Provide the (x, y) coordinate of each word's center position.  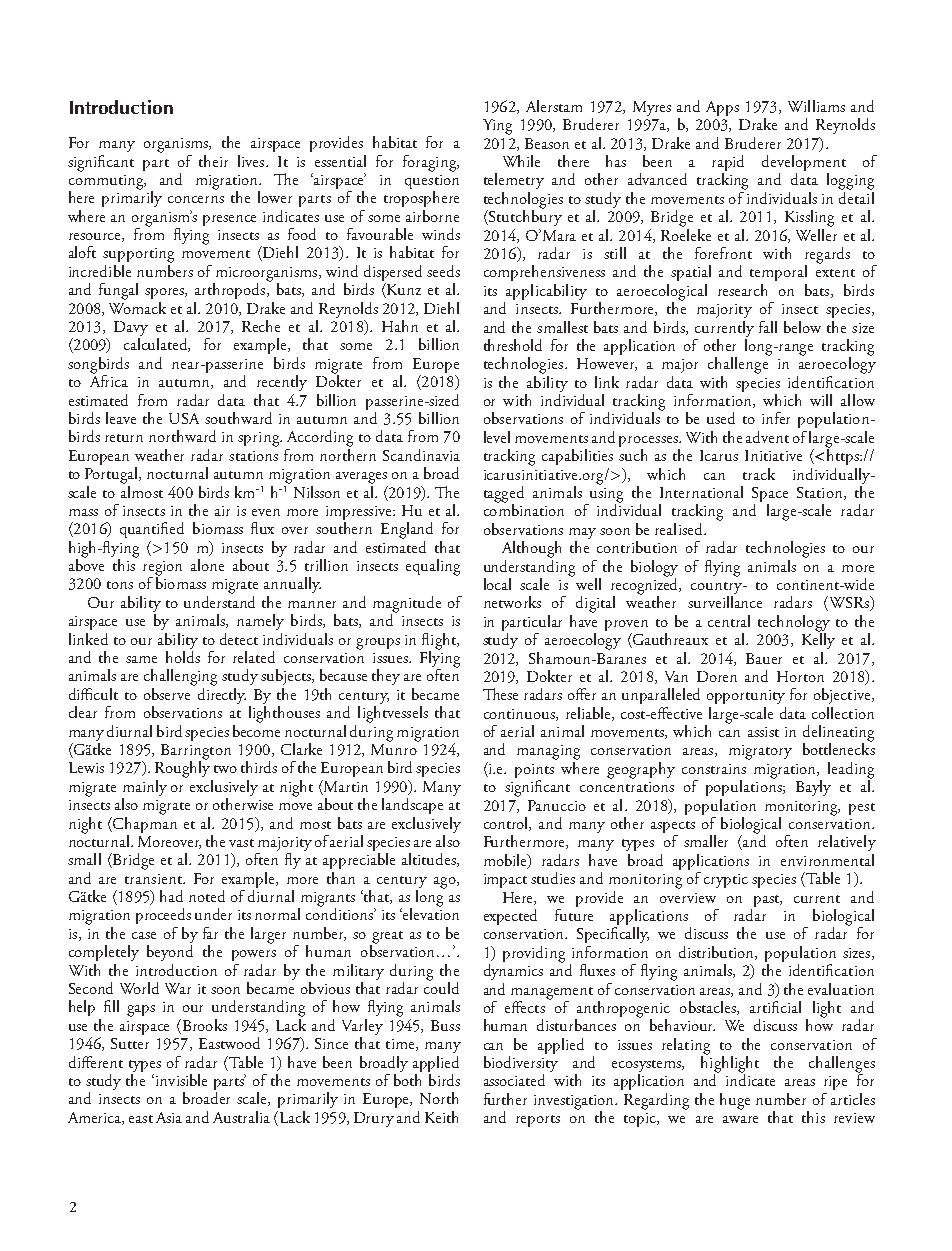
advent (767, 437)
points (534, 772)
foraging (431, 163)
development (804, 164)
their (213, 161)
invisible (180, 1080)
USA (184, 418)
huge (735, 1101)
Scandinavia (421, 455)
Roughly (182, 768)
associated (514, 1080)
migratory (760, 752)
